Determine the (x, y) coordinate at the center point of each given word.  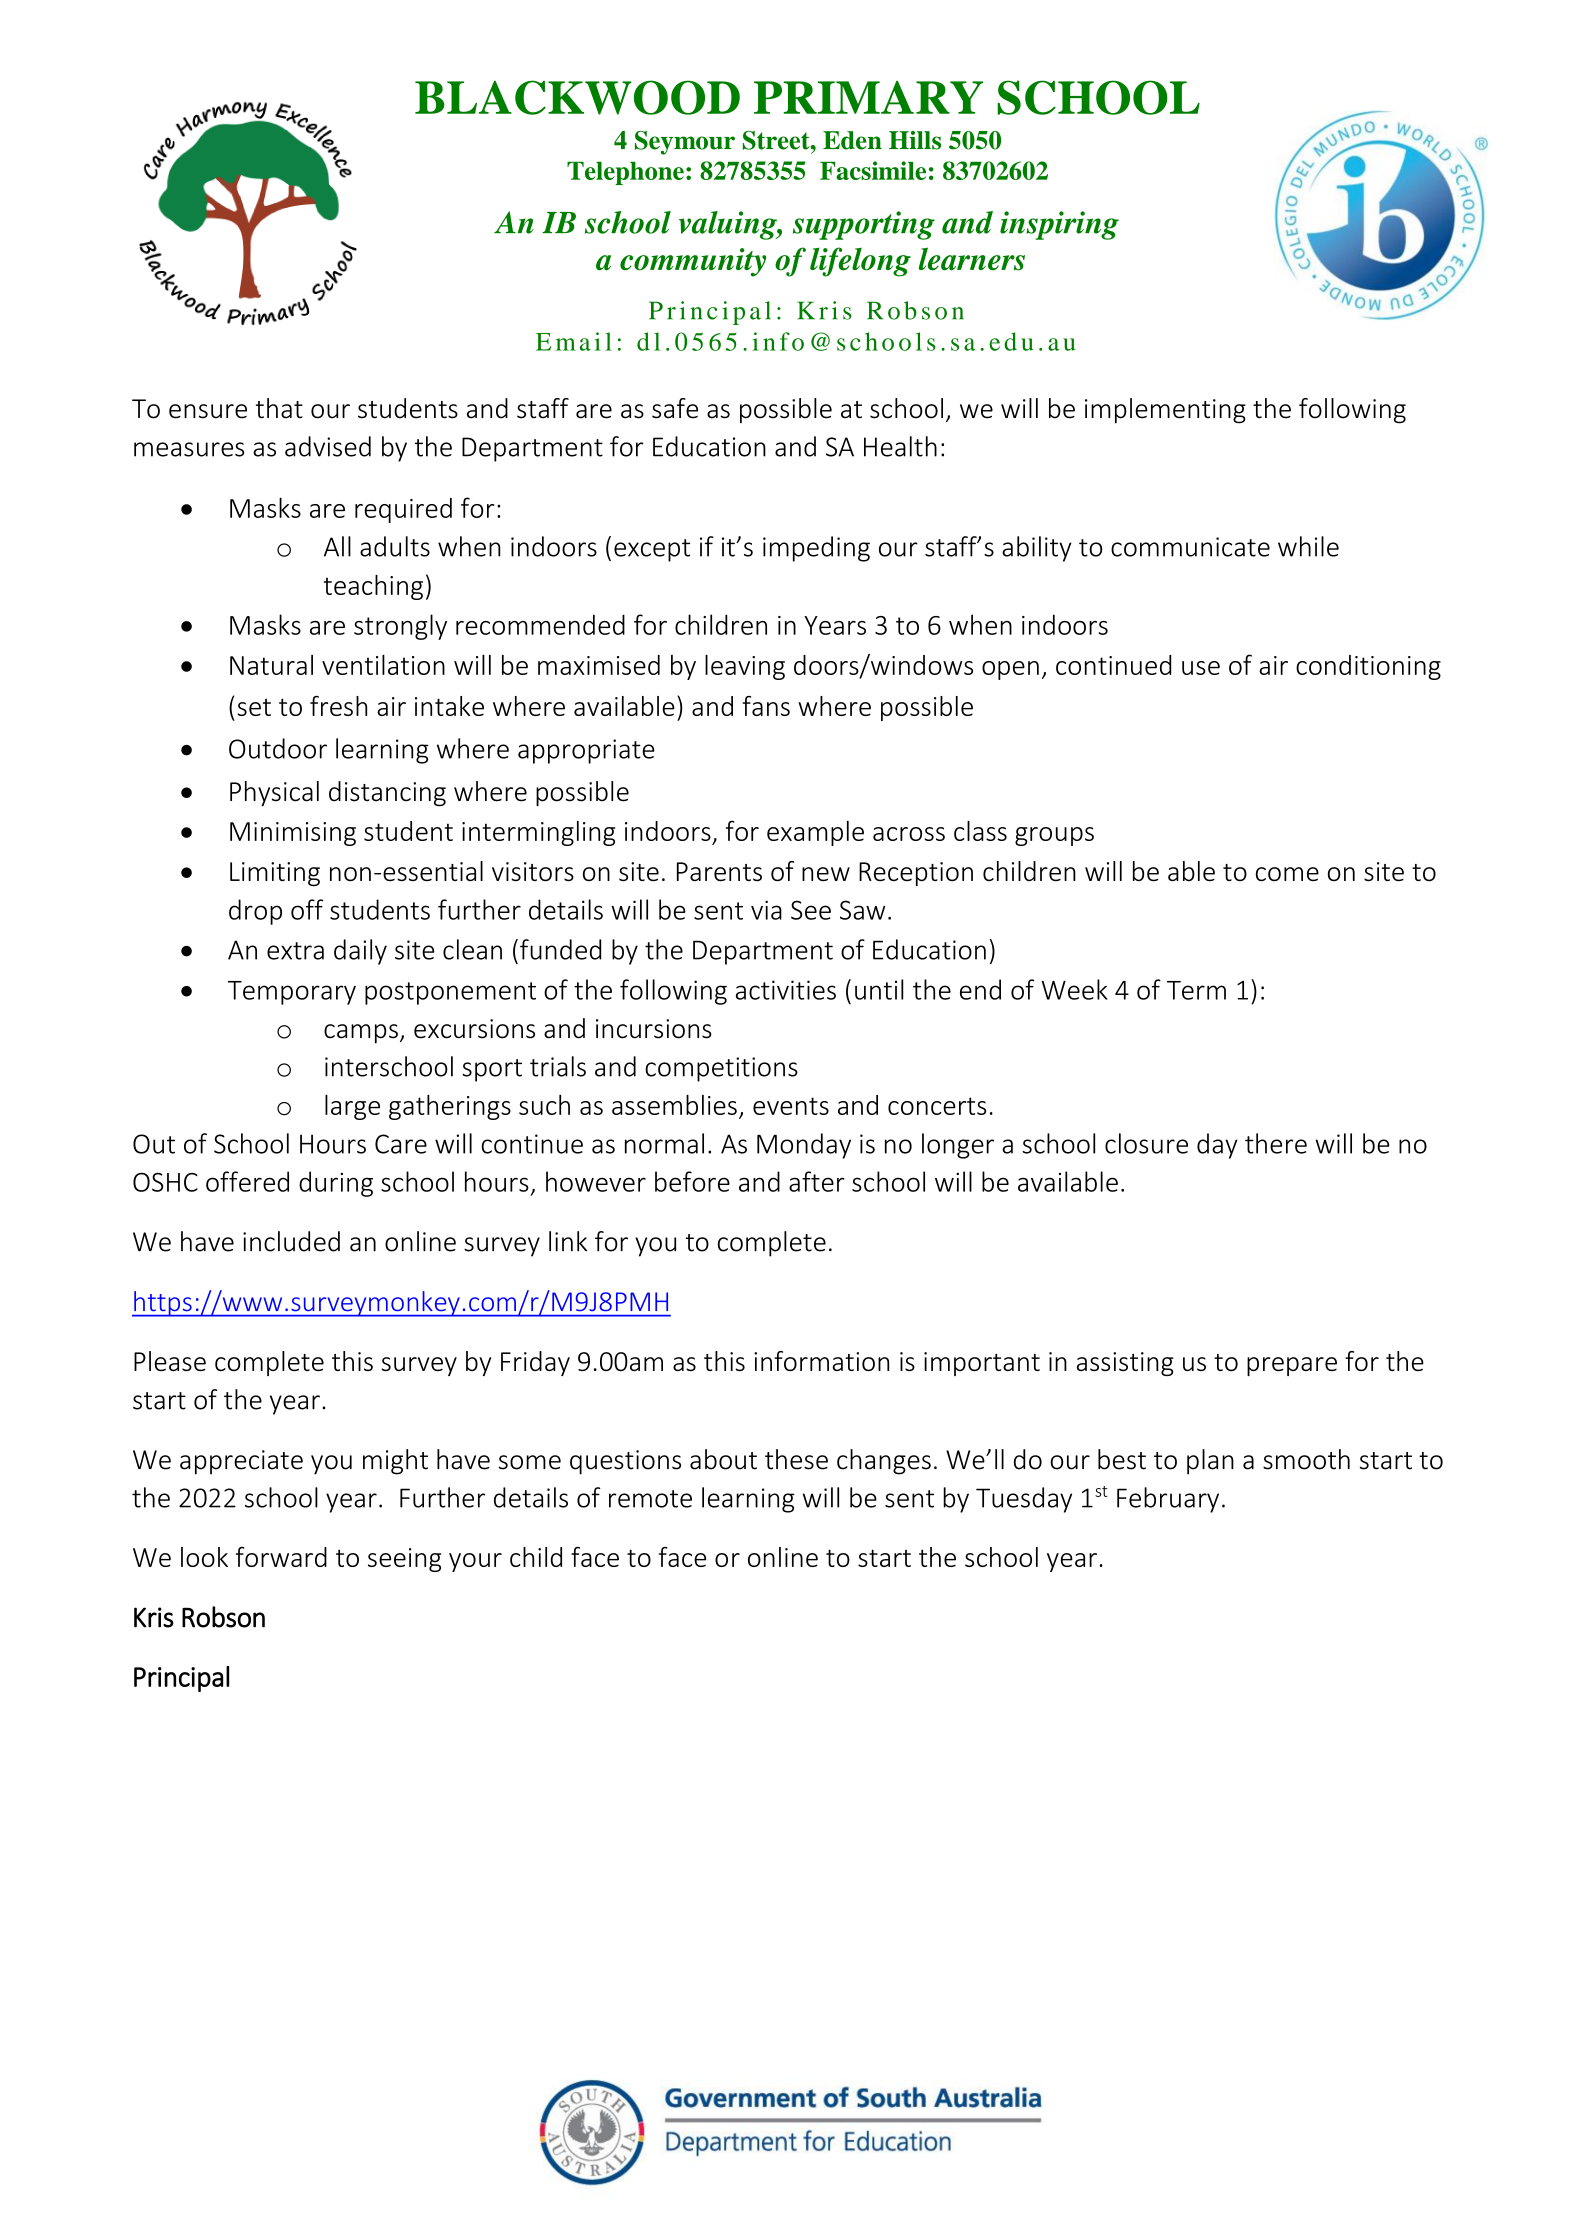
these (796, 1459)
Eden (852, 140)
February (1168, 1500)
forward (281, 1557)
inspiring (1059, 225)
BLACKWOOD (577, 97)
